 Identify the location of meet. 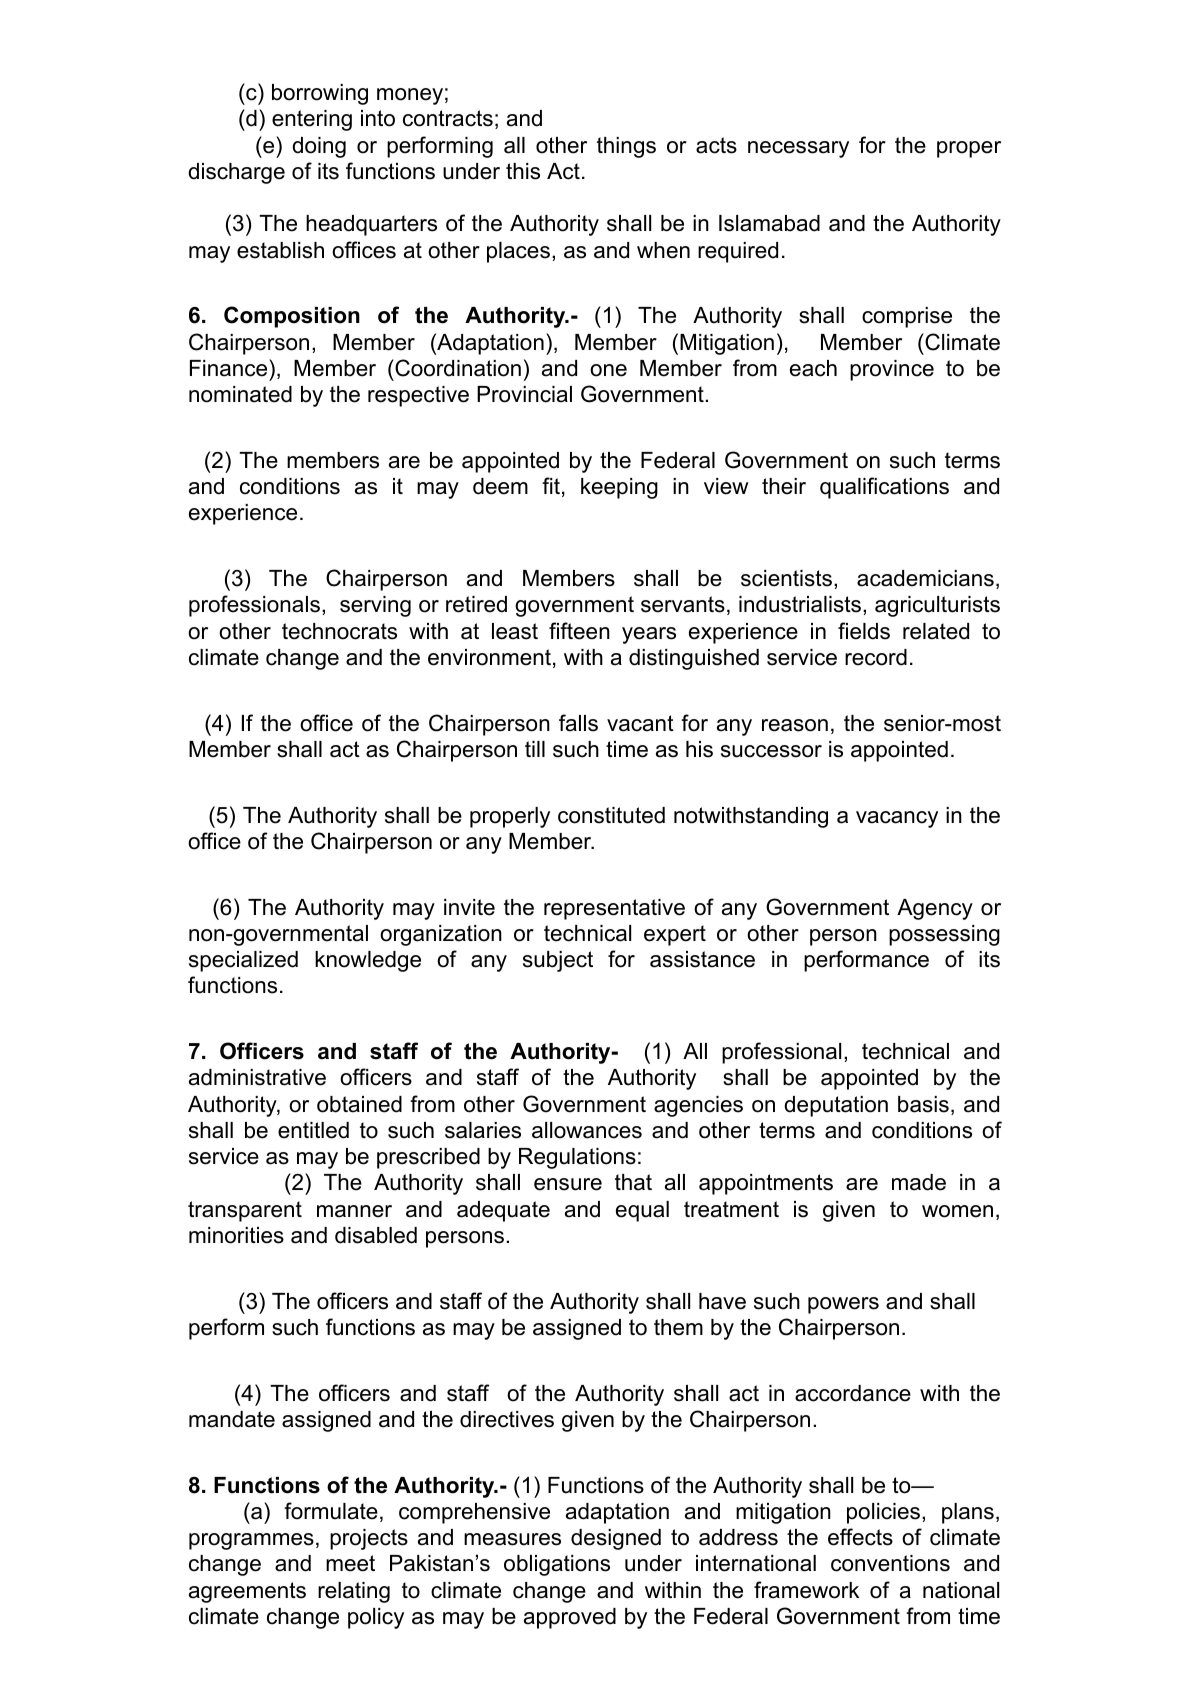
(350, 1563).
